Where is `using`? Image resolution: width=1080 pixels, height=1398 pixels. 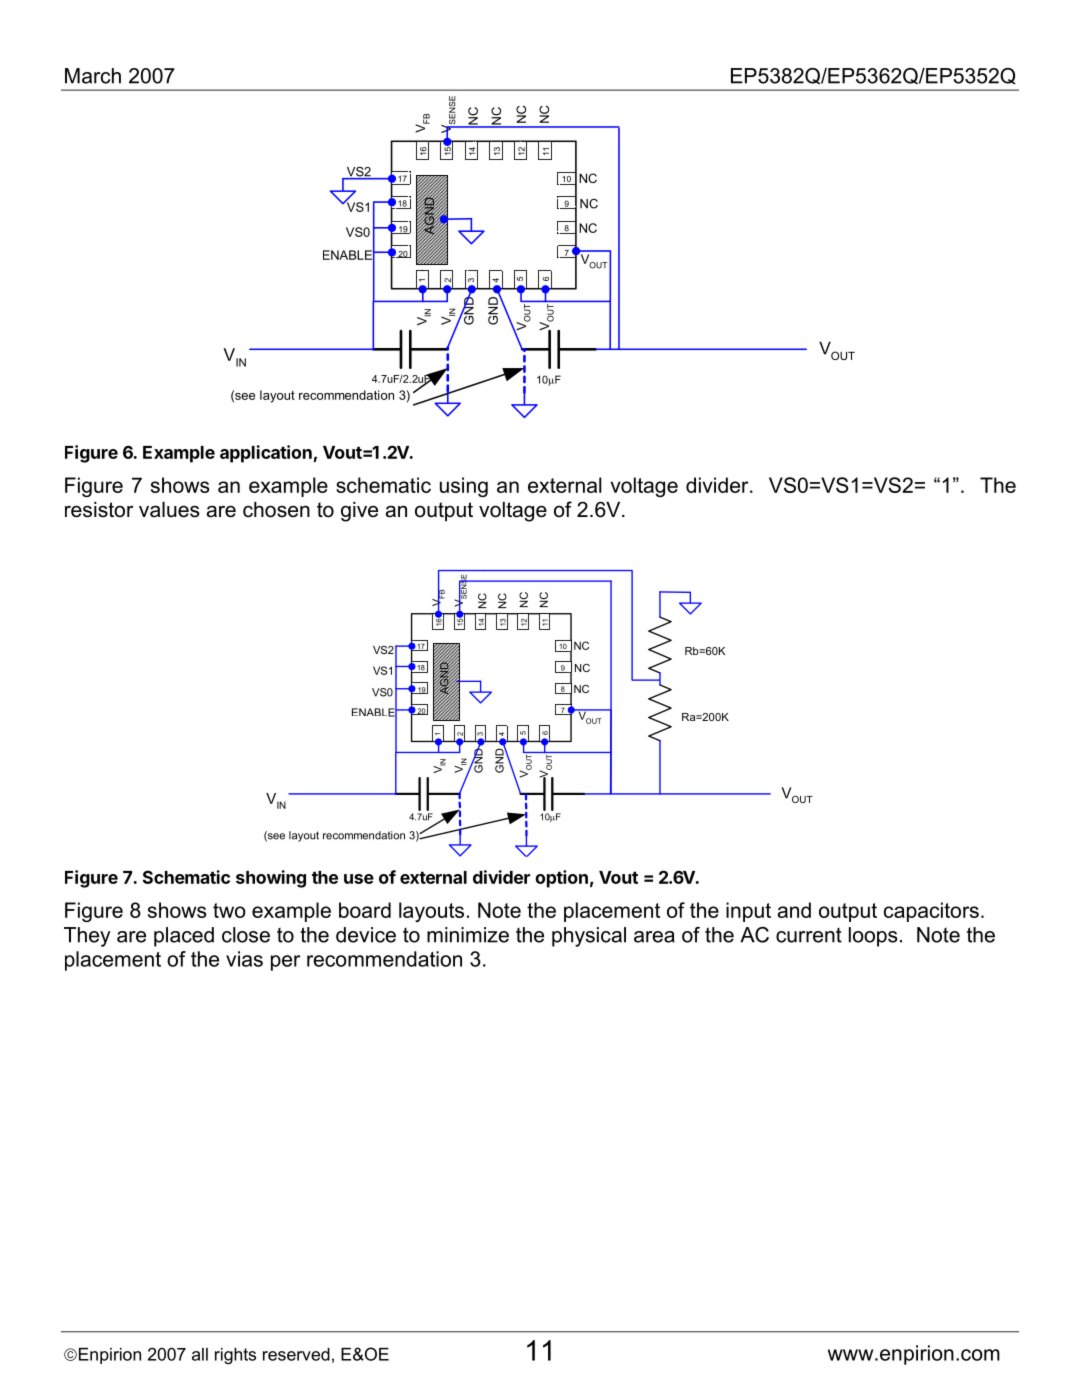 using is located at coordinates (464, 487).
